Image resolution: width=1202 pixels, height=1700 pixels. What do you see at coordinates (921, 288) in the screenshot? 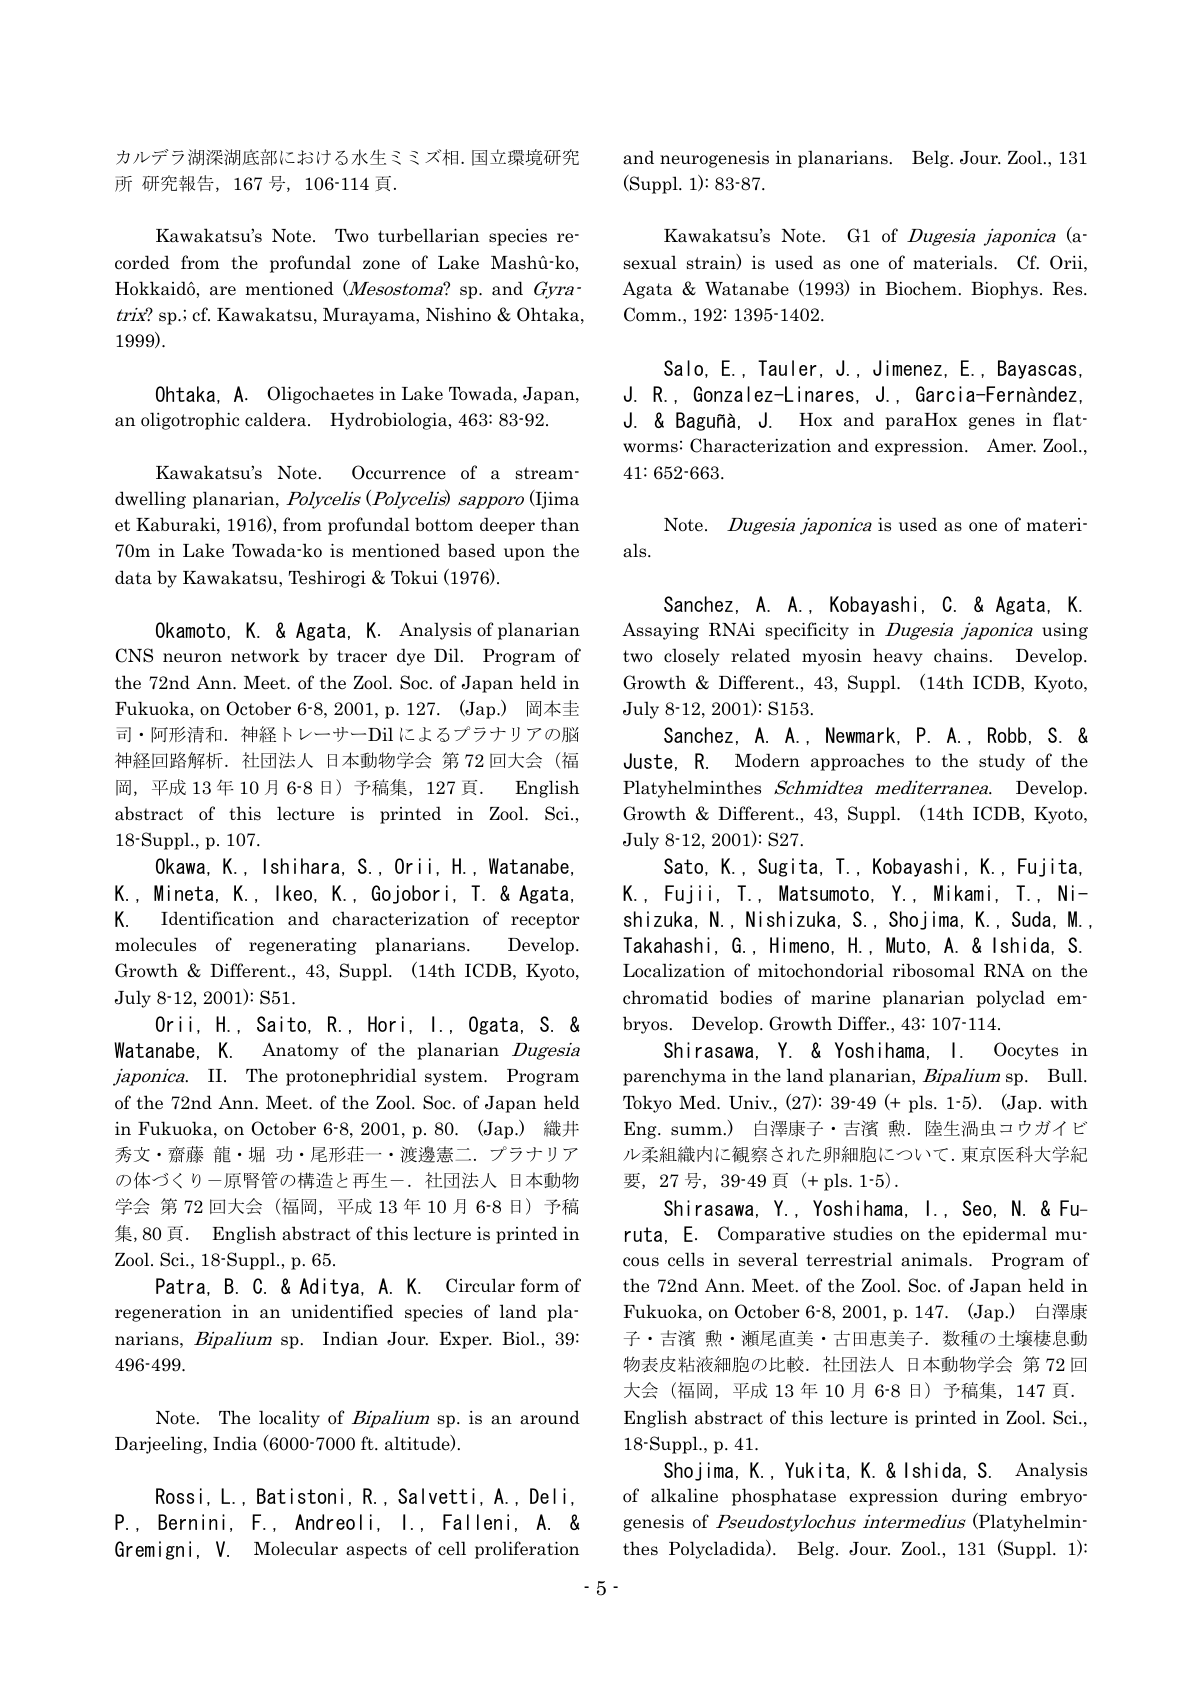
I see `Biochem` at bounding box center [921, 288].
